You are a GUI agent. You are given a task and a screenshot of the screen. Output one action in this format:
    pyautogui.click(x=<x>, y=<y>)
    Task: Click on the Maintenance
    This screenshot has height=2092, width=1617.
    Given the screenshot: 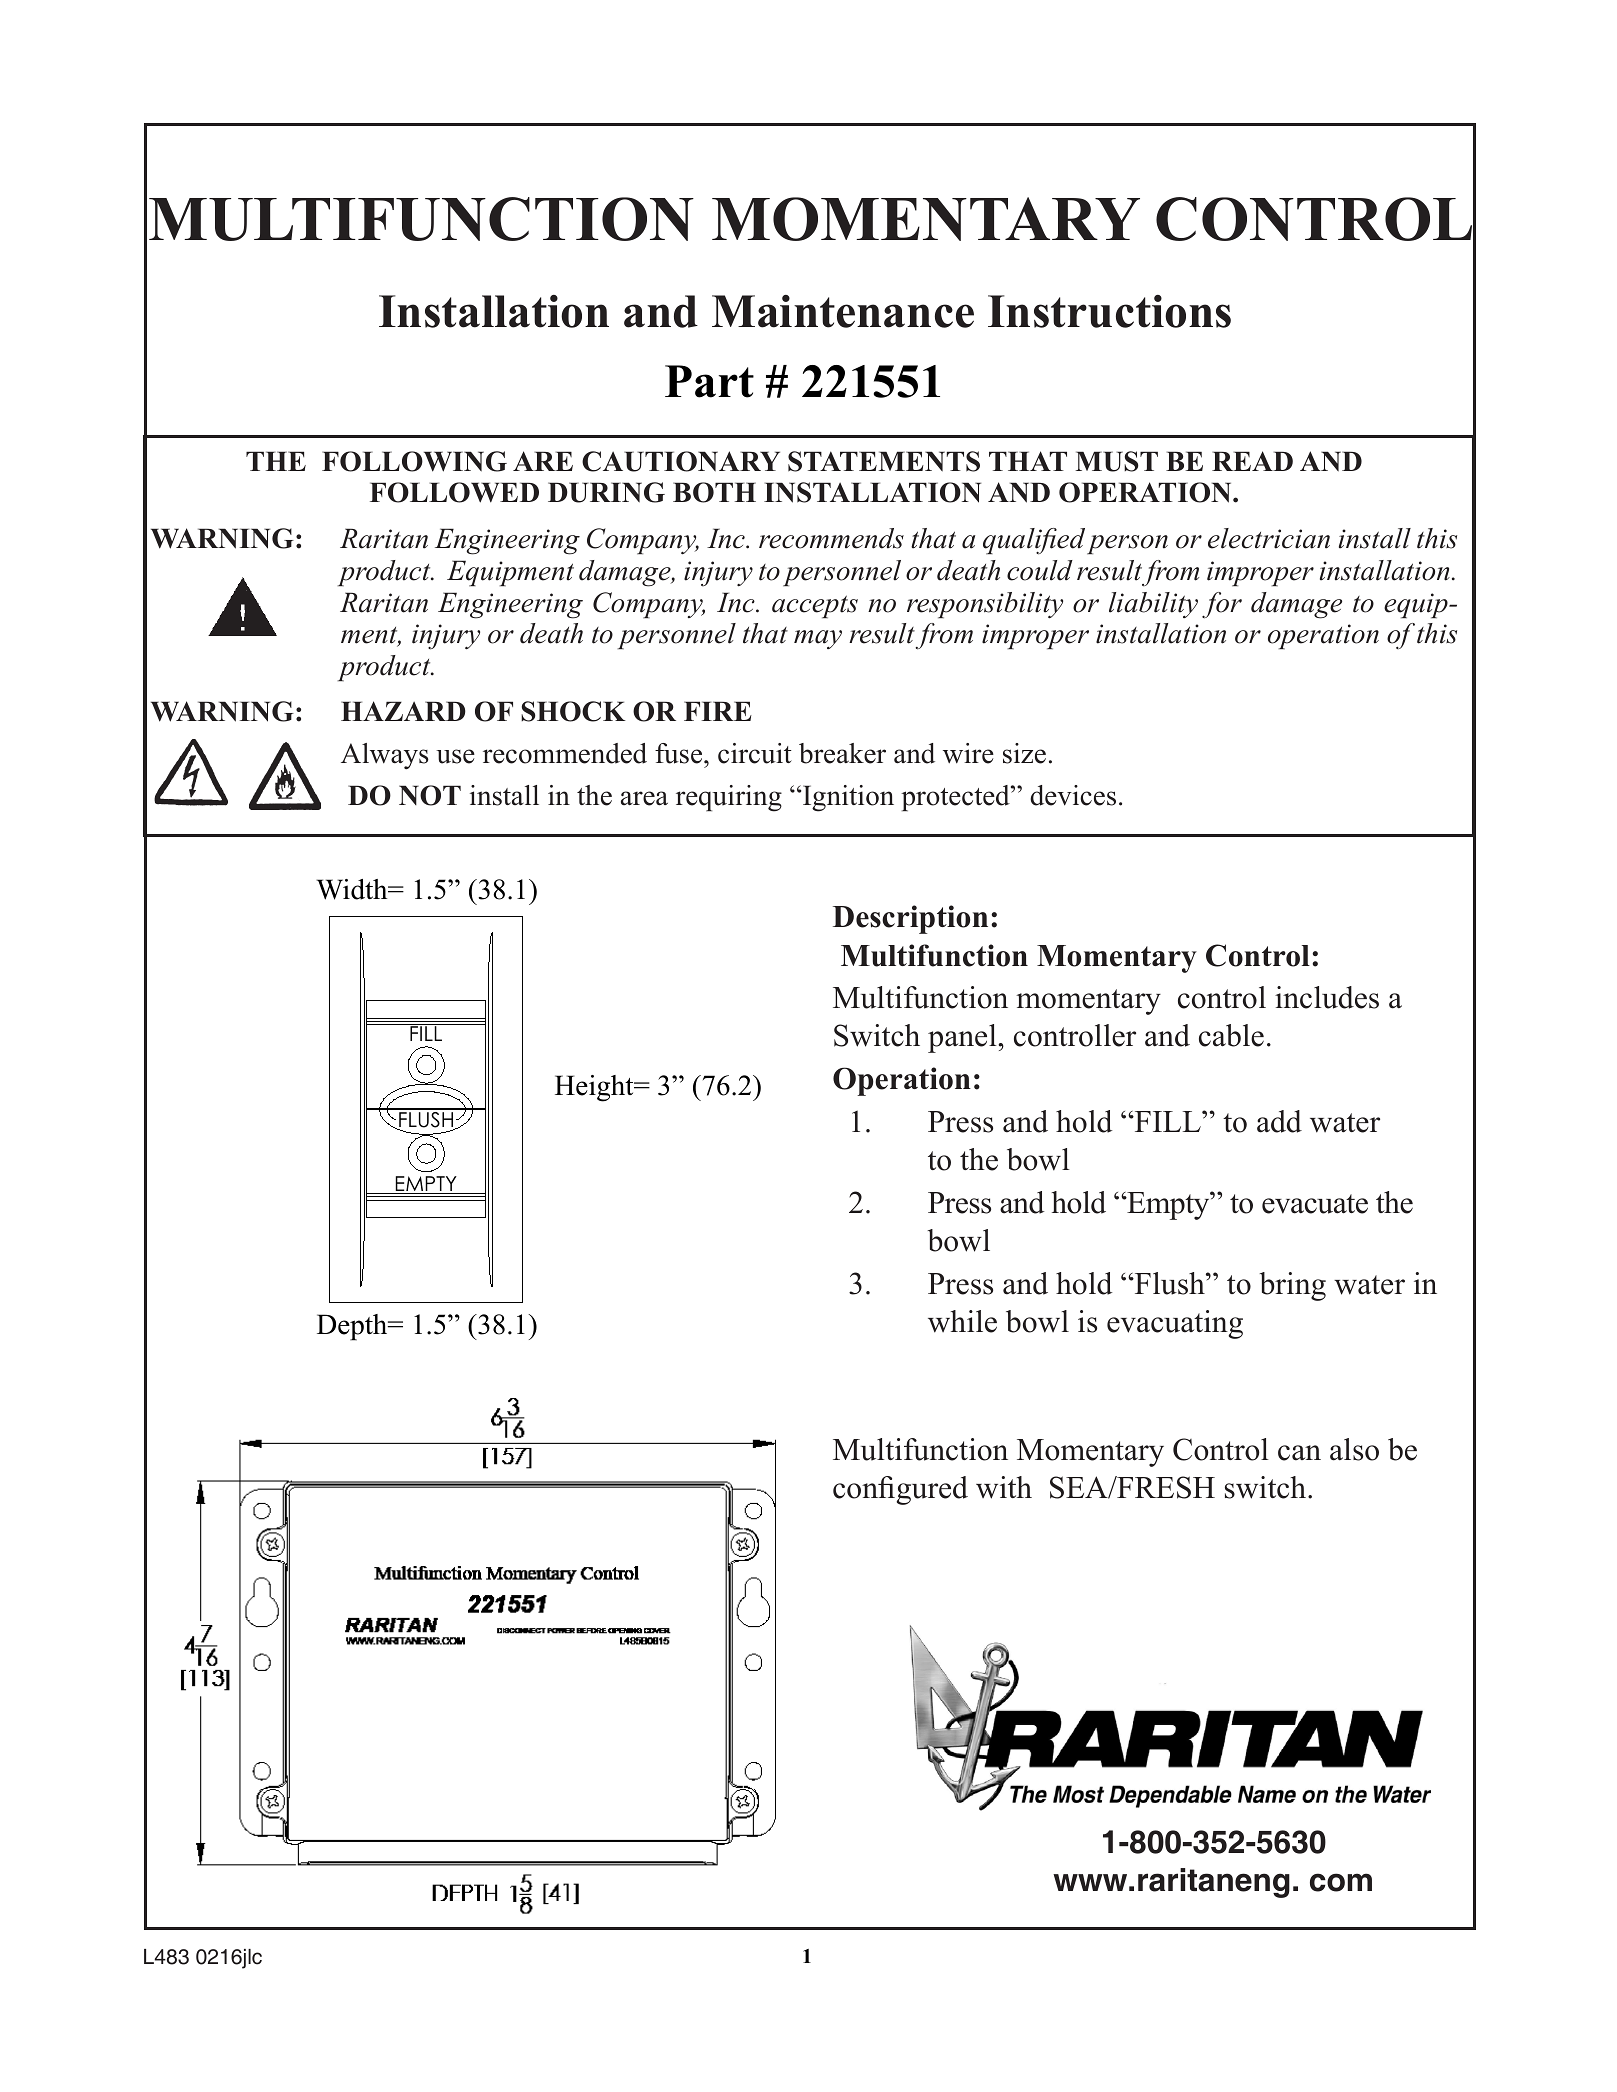 What is the action you would take?
    pyautogui.click(x=843, y=311)
